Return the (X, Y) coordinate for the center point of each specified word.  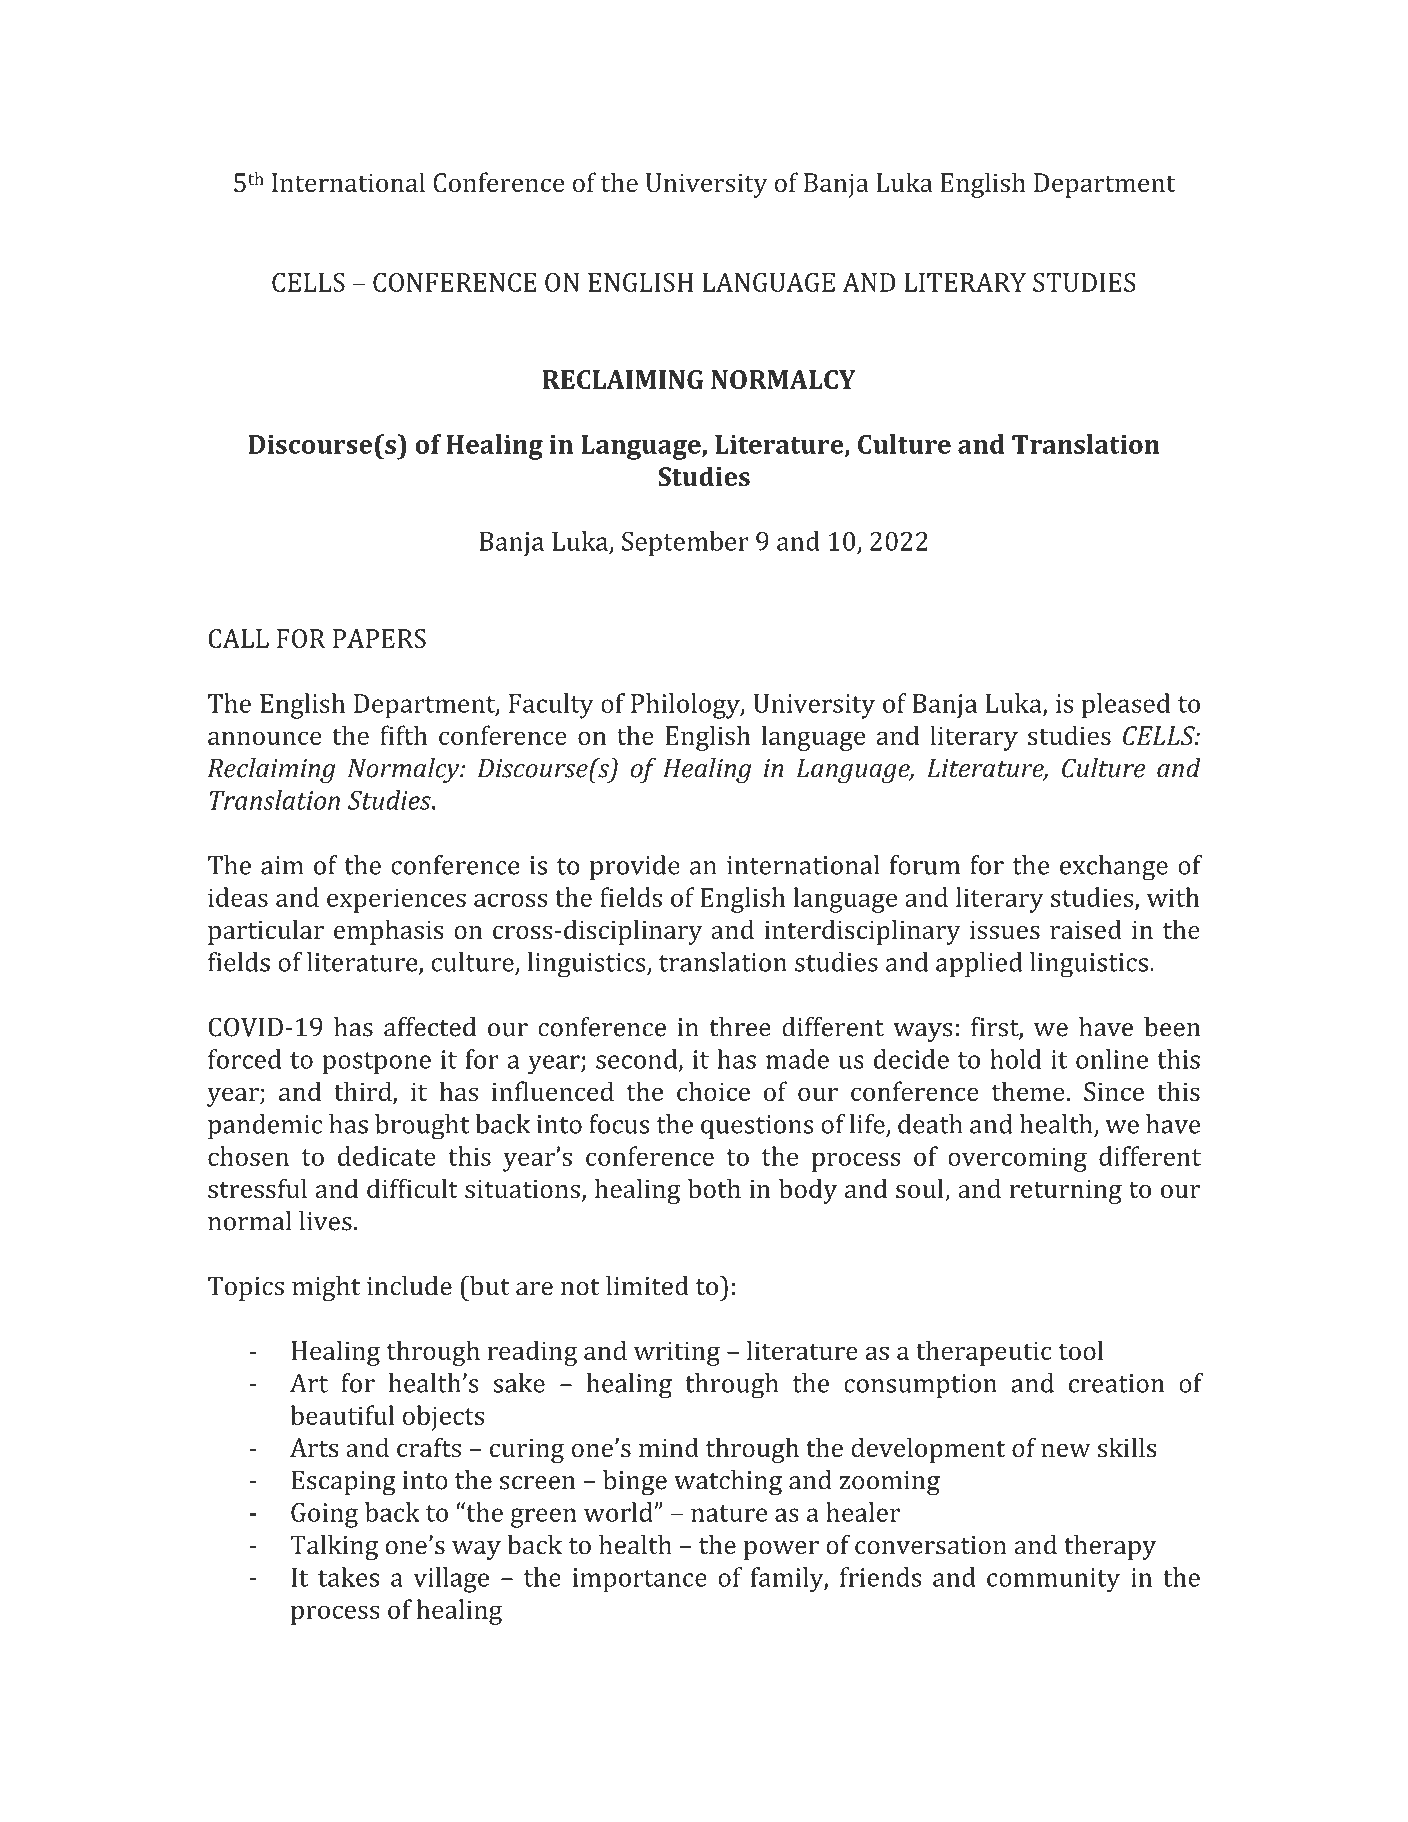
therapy (1110, 1547)
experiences (396, 900)
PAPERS (379, 638)
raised (1086, 929)
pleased (1126, 706)
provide (635, 867)
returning (1066, 1192)
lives (325, 1221)
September (685, 544)
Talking (334, 1547)
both (714, 1188)
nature (729, 1513)
